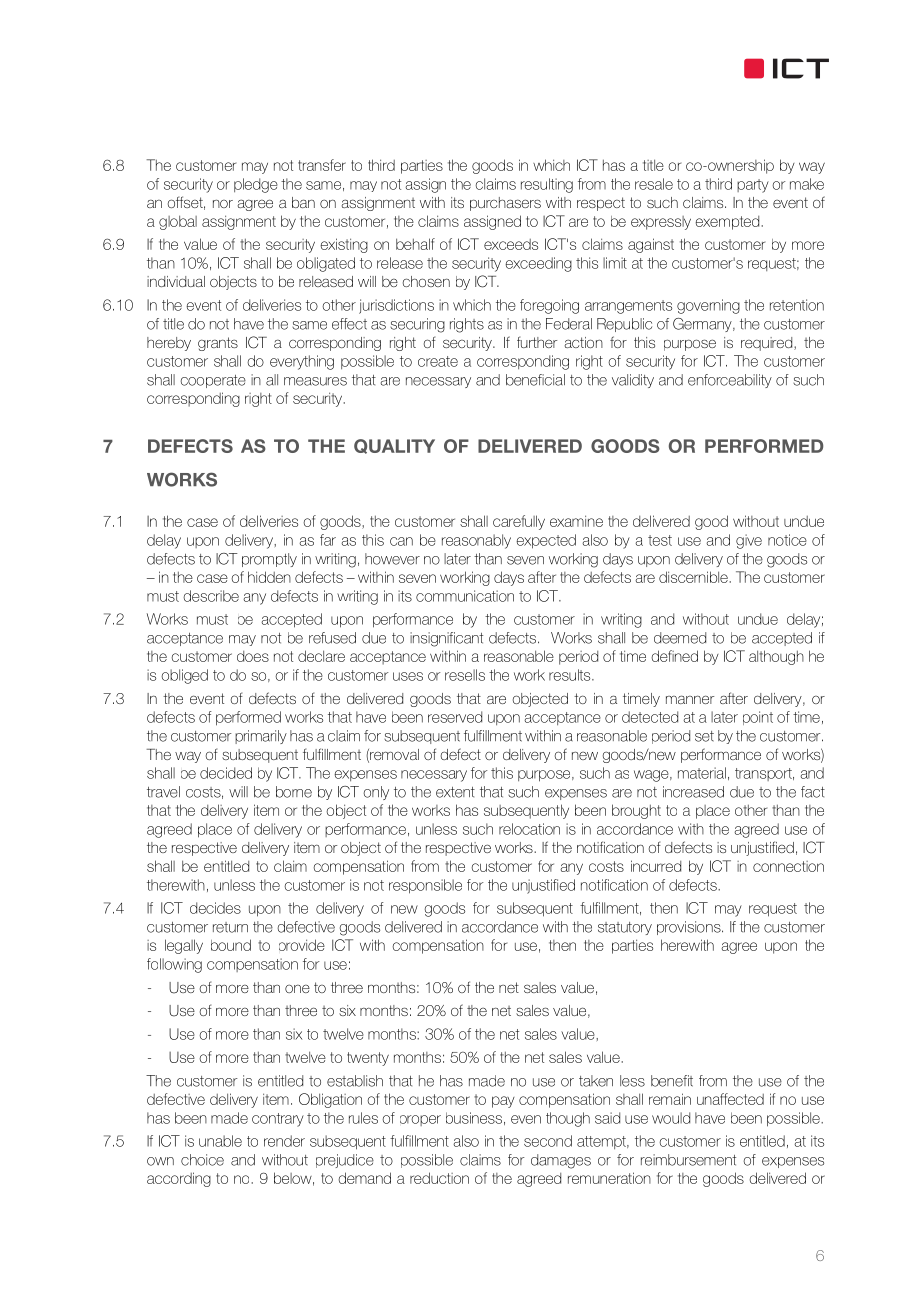 The image size is (924, 1308). Describe the element at coordinates (256, 185) in the screenshot. I see `pledge` at that location.
